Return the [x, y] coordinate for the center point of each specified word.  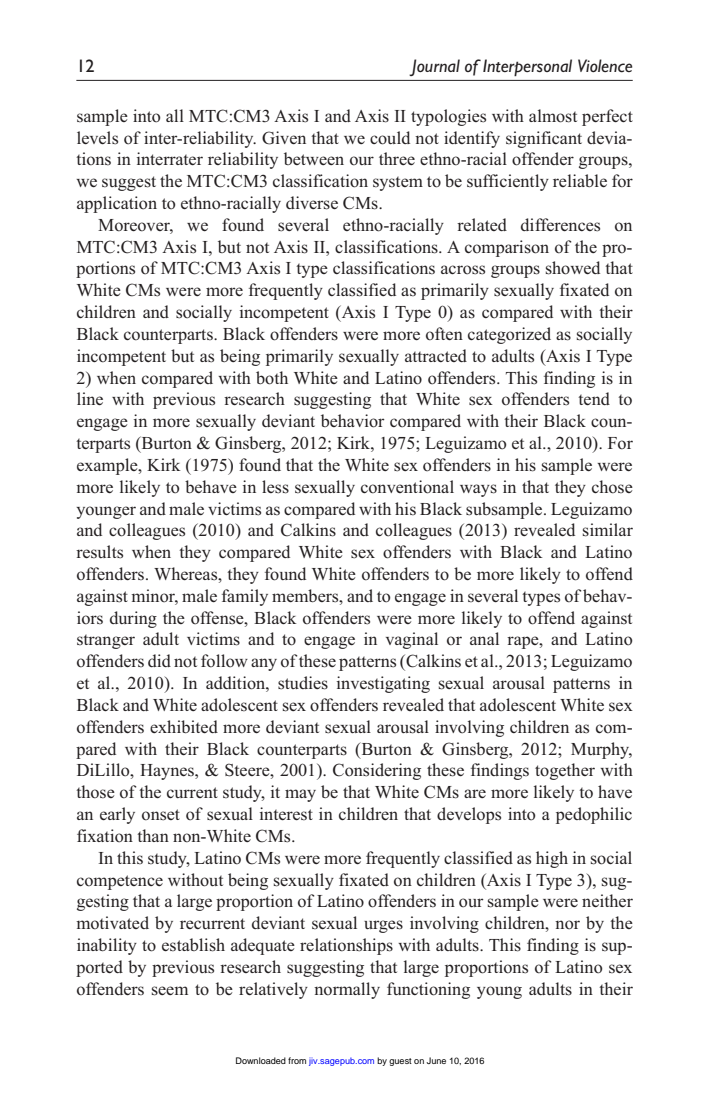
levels [97, 138]
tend [594, 398]
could [390, 138]
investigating [383, 684]
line [90, 398]
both [272, 378]
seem [170, 991]
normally [347, 990]
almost [553, 116]
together [565, 771]
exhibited [184, 726]
